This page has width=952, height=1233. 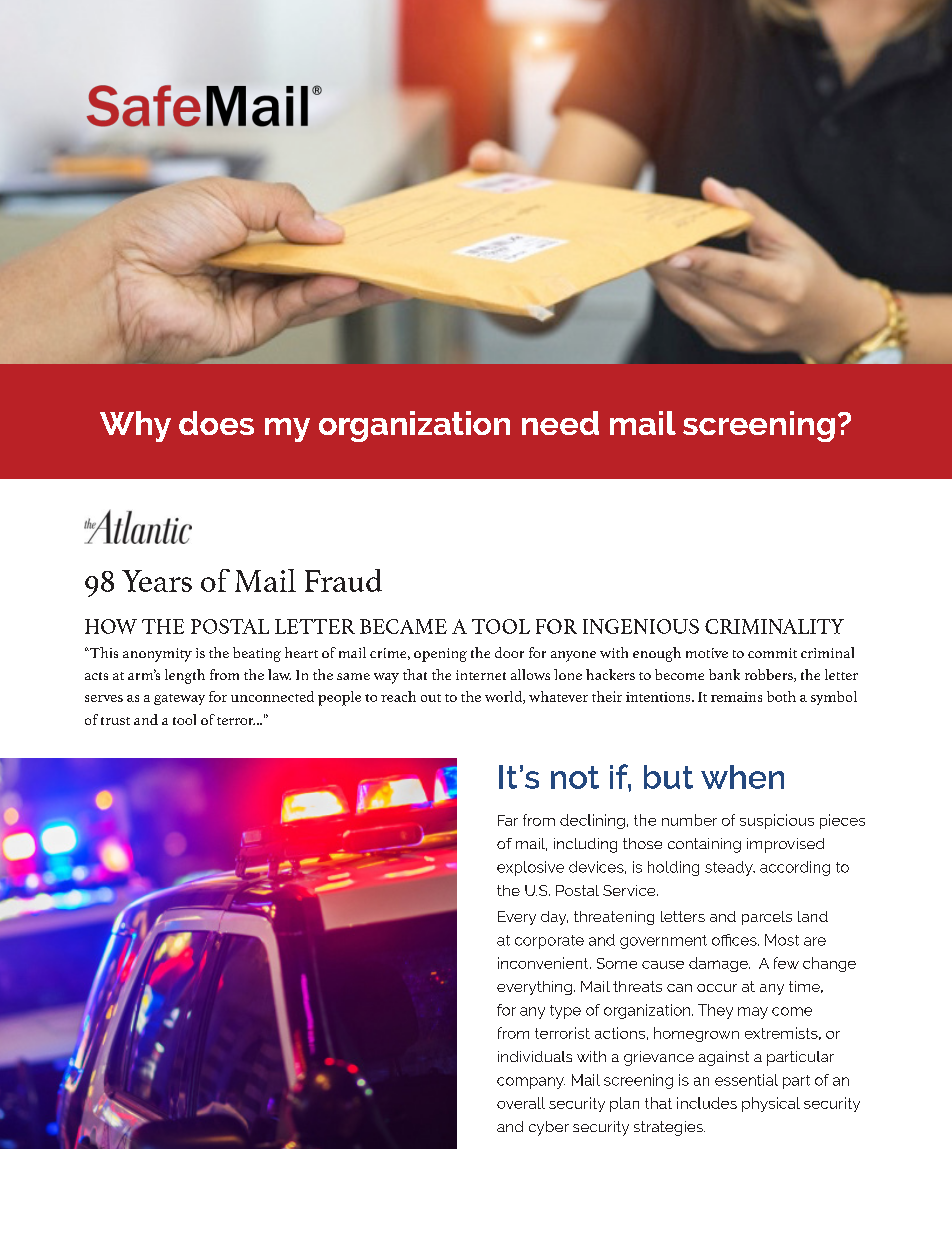 I want to click on day, so click(x=554, y=918).
